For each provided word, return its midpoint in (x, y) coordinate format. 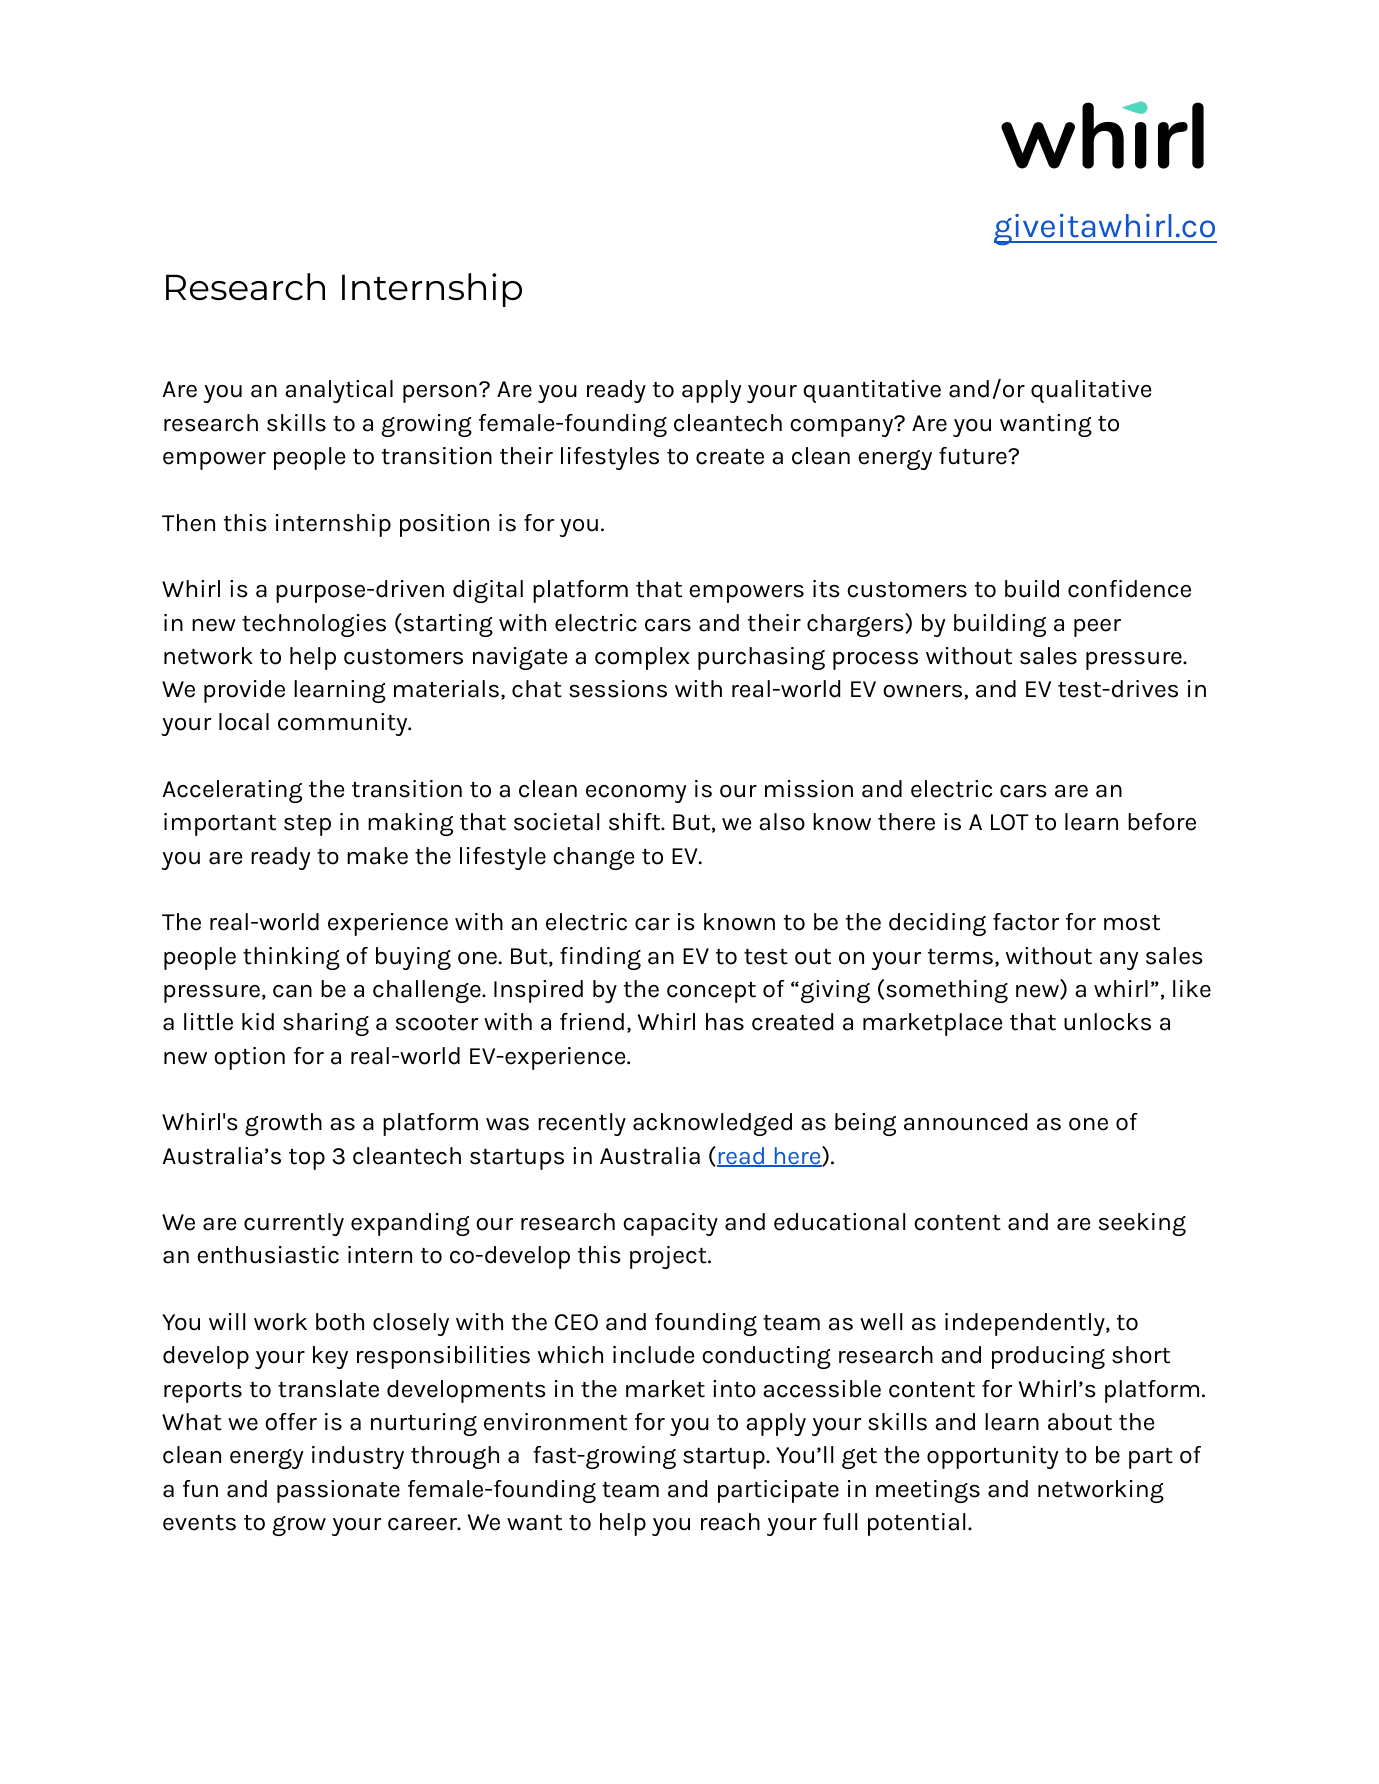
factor (1026, 922)
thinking (291, 958)
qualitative (1091, 391)
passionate (338, 1491)
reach (730, 1522)
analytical (339, 391)
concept (711, 992)
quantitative (872, 391)
